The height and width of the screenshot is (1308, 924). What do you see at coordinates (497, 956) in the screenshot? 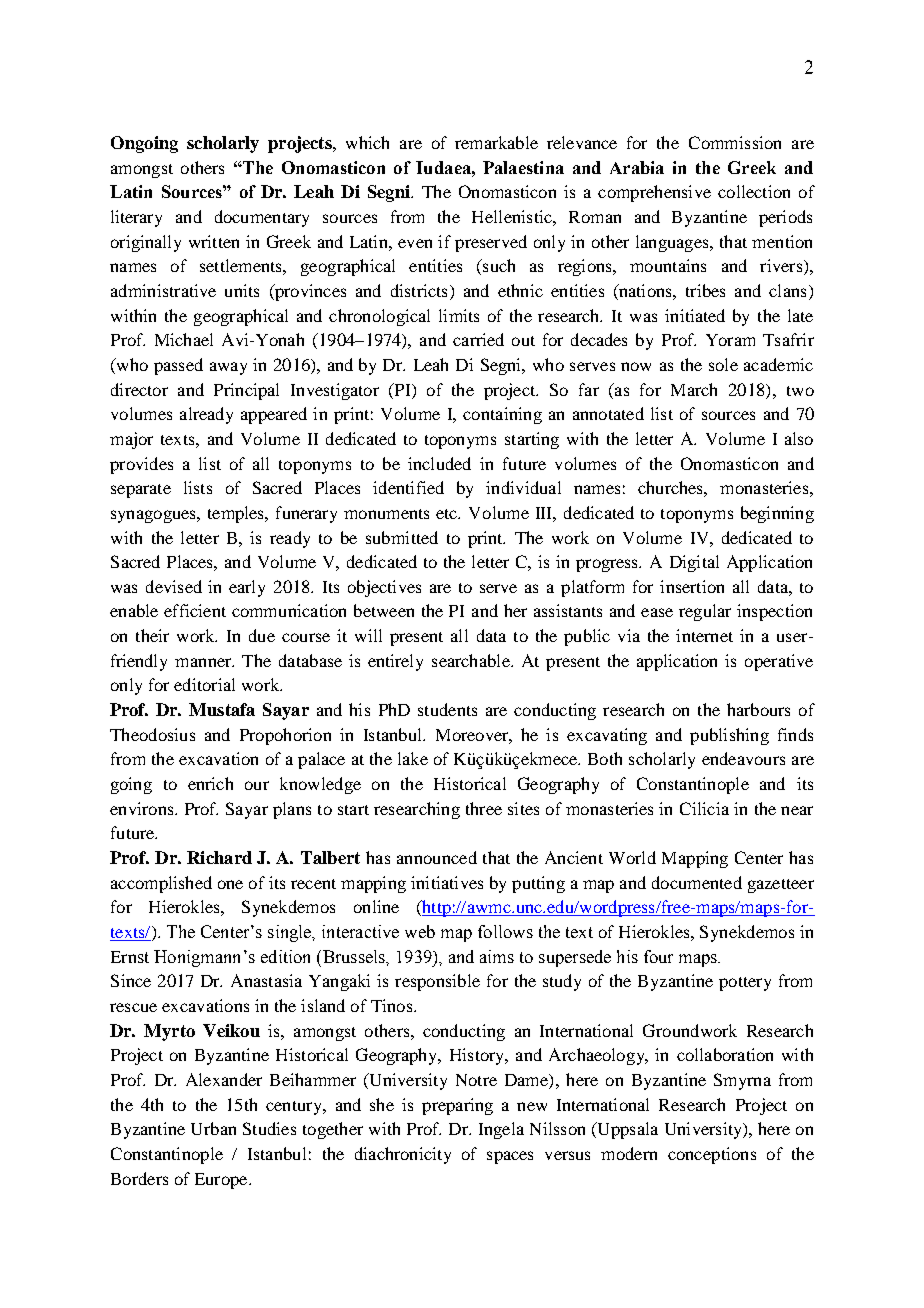
I see `aims` at bounding box center [497, 956].
